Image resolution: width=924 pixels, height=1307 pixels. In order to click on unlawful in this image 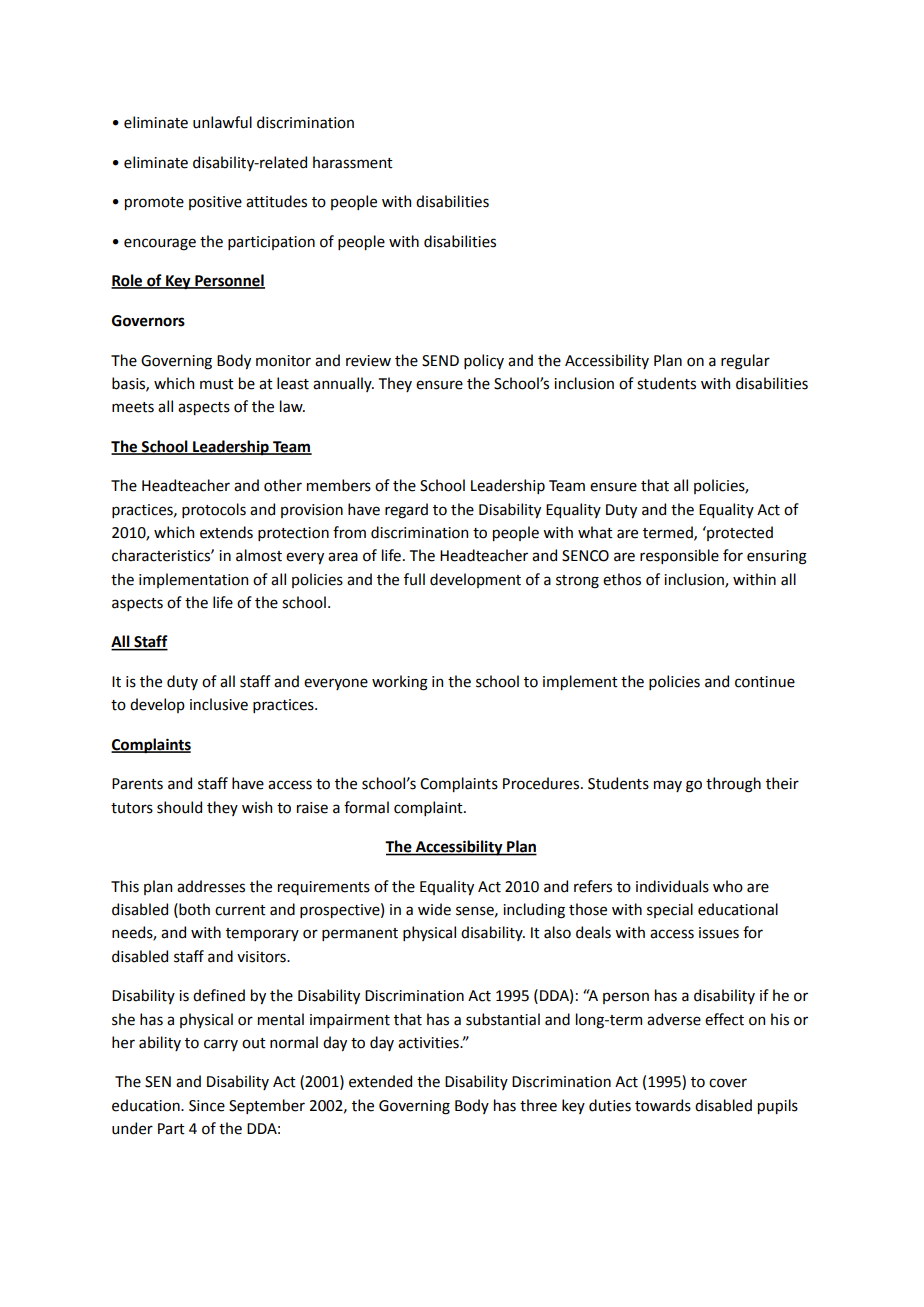, I will do `click(222, 122)`.
